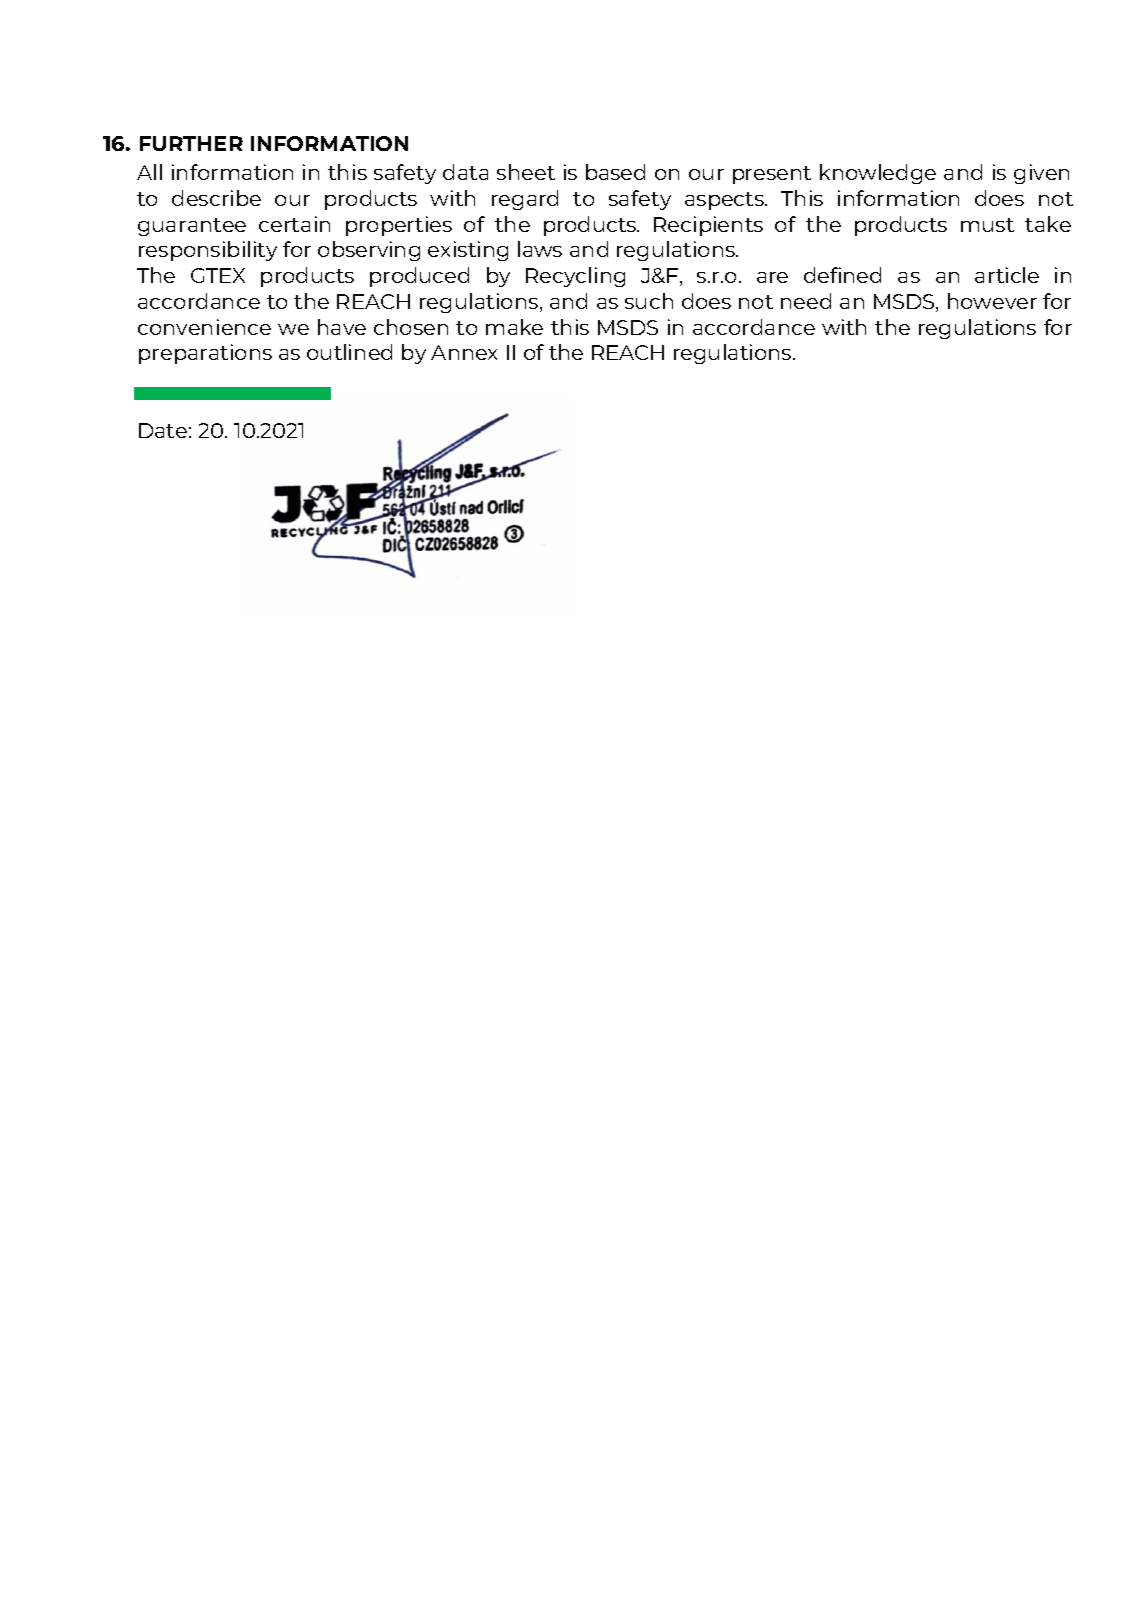  What do you see at coordinates (708, 226) in the document?
I see `Recipients` at bounding box center [708, 226].
